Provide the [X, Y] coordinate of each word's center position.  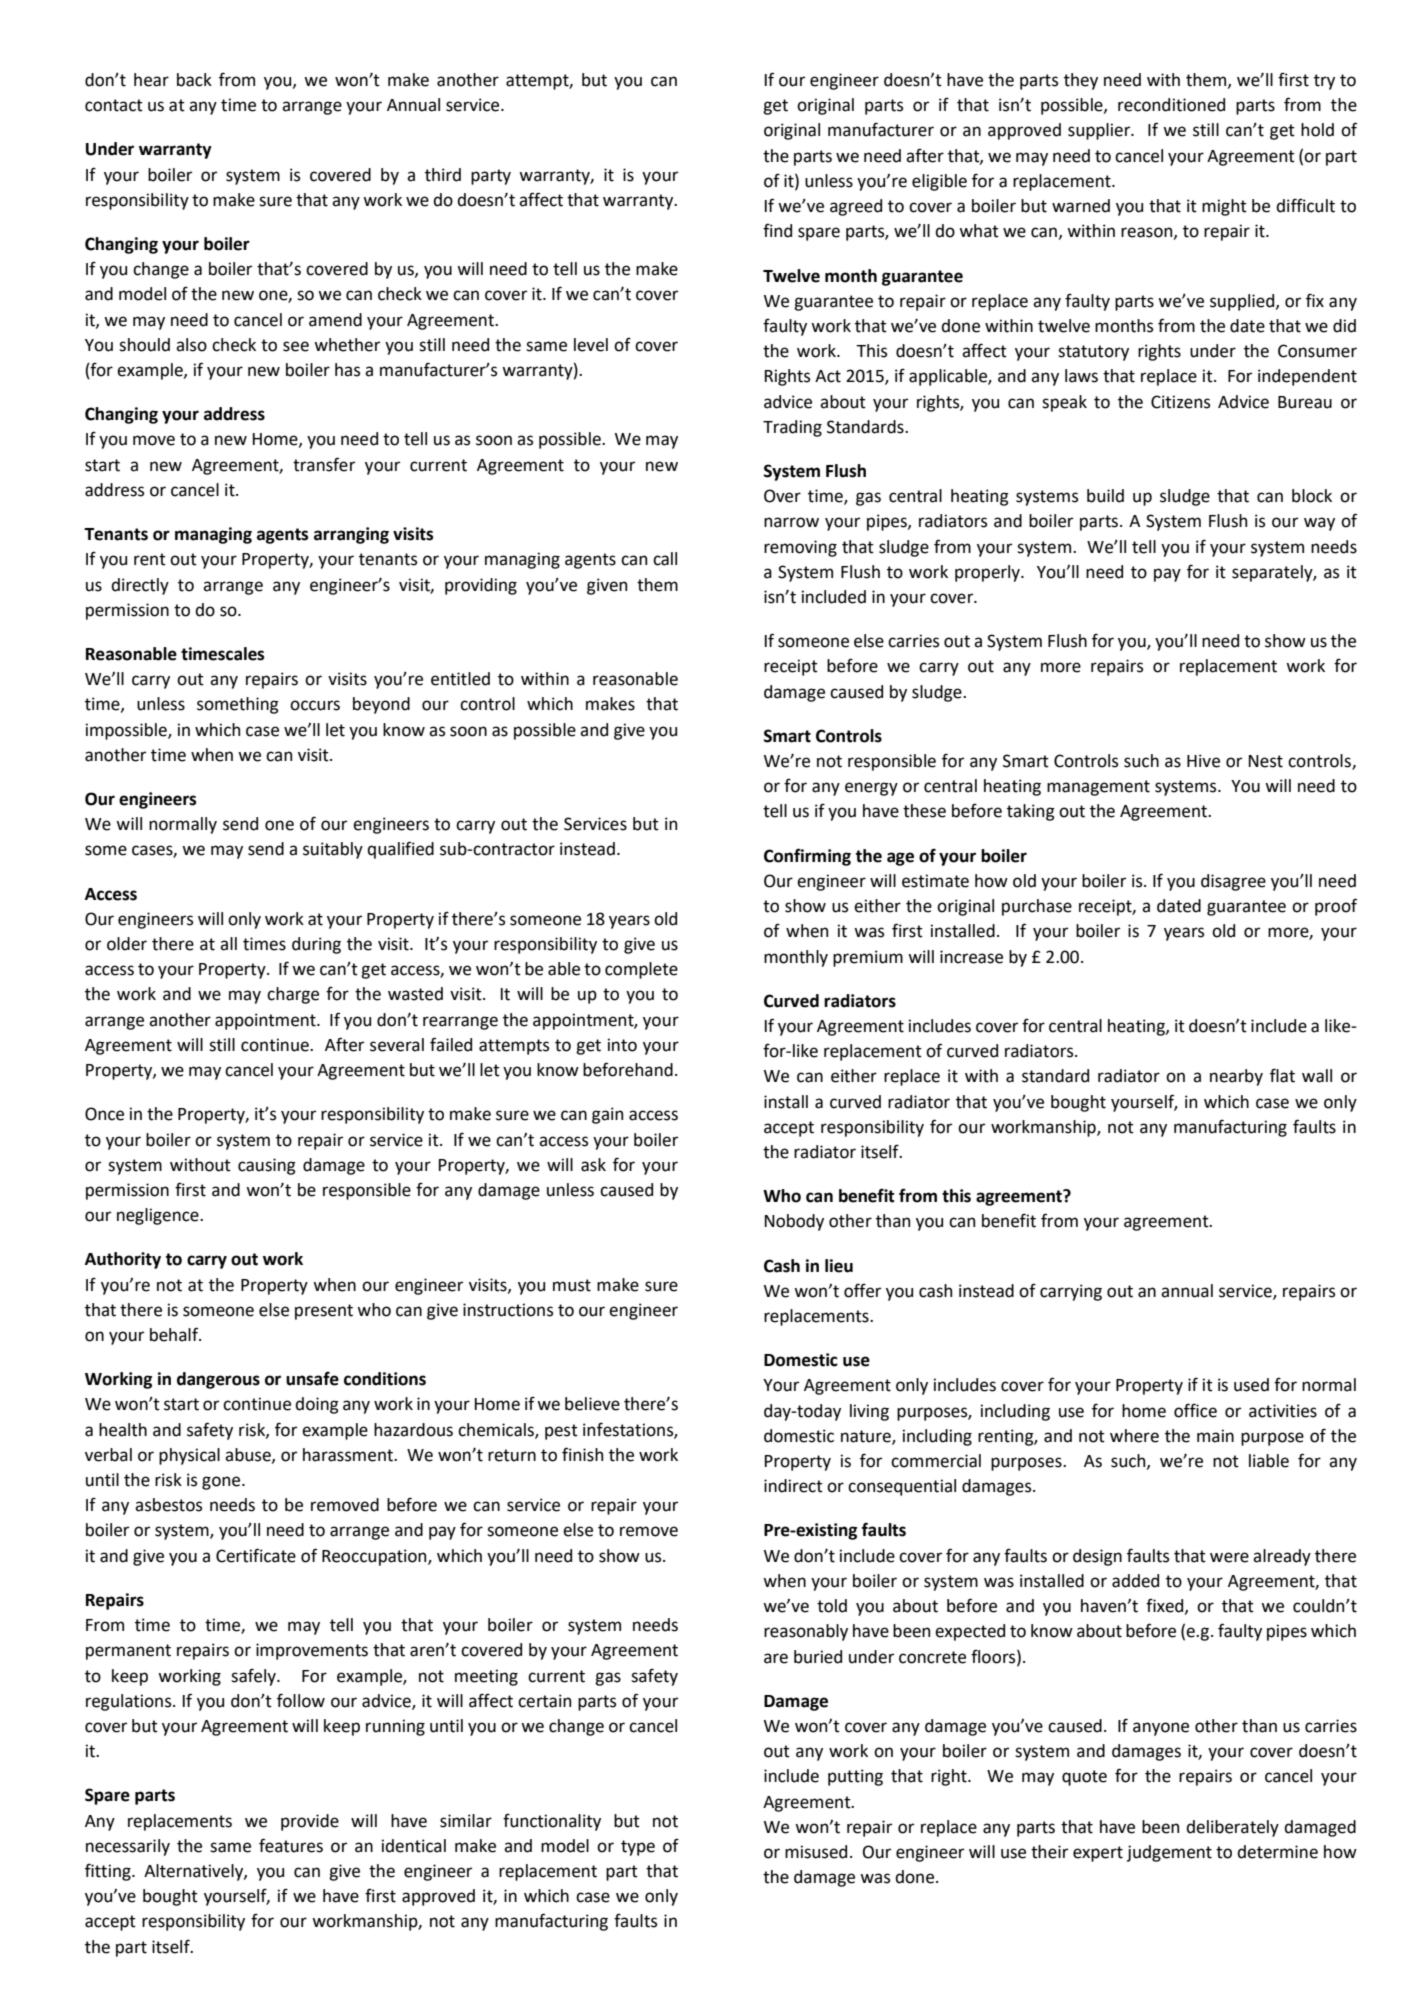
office [1195, 1410]
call [665, 559]
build [1105, 496]
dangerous [218, 1380]
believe [592, 1404]
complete [641, 970]
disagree [1233, 882]
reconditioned [1171, 105]
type [638, 1848]
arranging [351, 535]
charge [293, 995]
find [777, 230]
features [291, 1845]
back [194, 80]
